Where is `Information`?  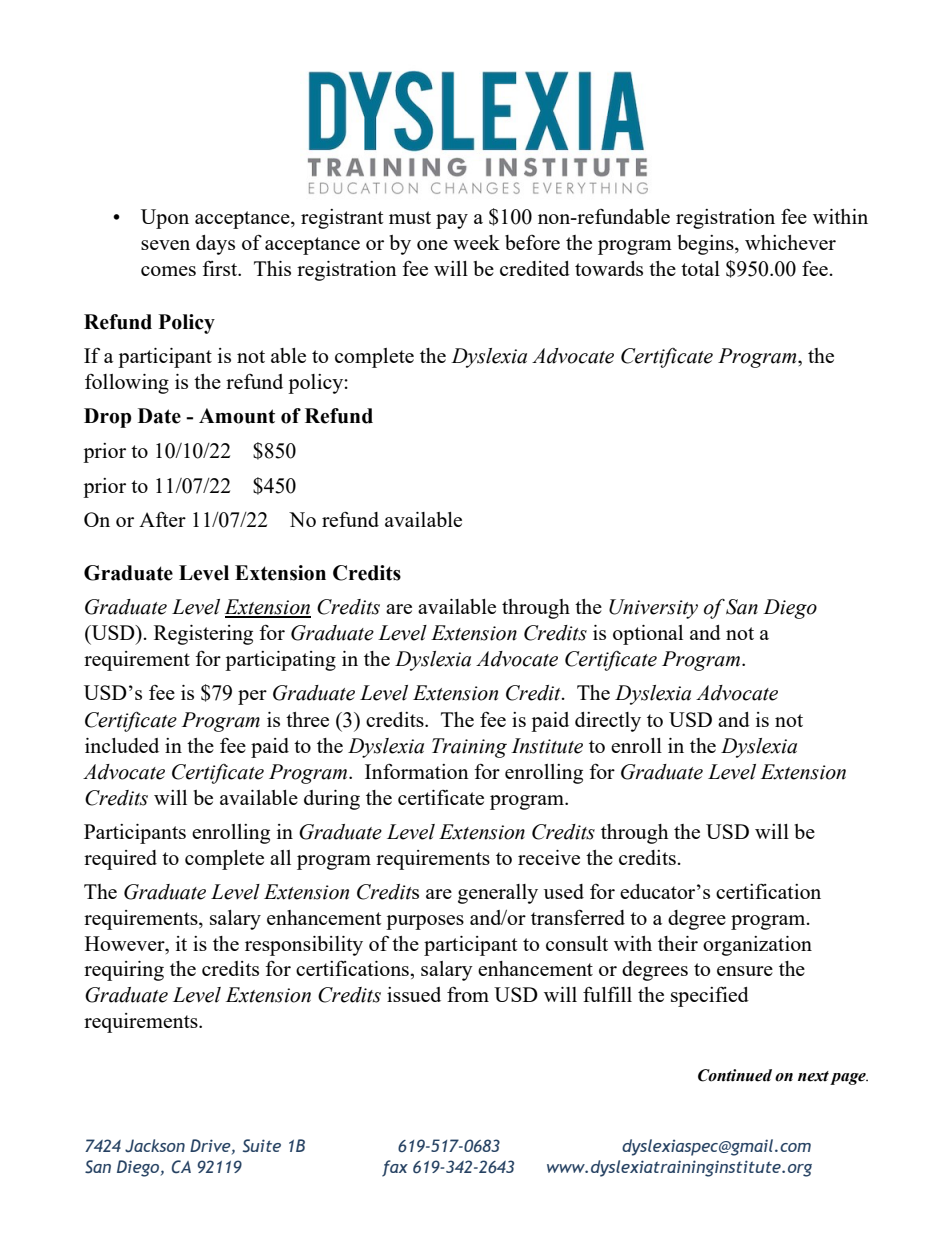 Information is located at coordinates (417, 771).
